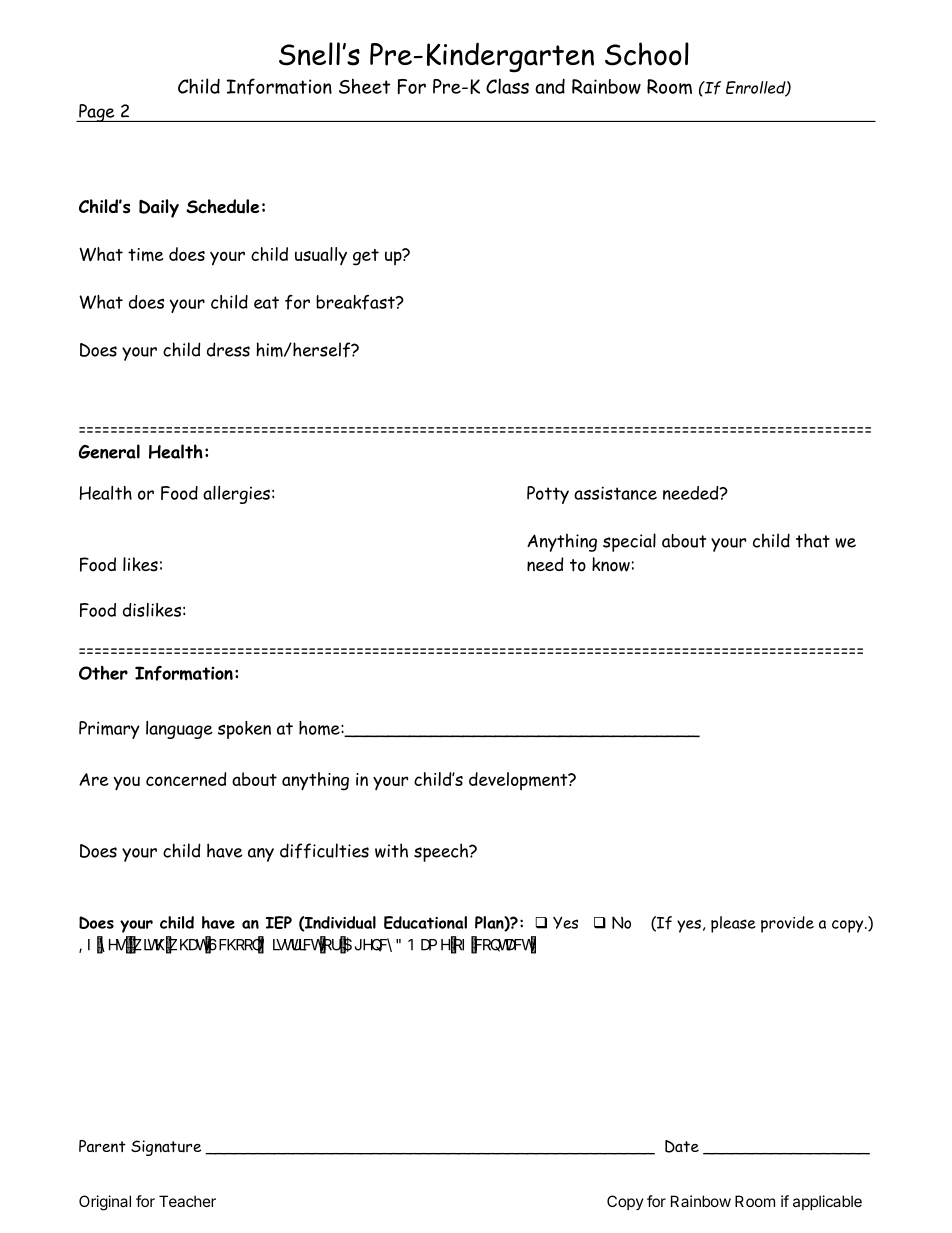  What do you see at coordinates (733, 924) in the screenshot?
I see `please` at bounding box center [733, 924].
